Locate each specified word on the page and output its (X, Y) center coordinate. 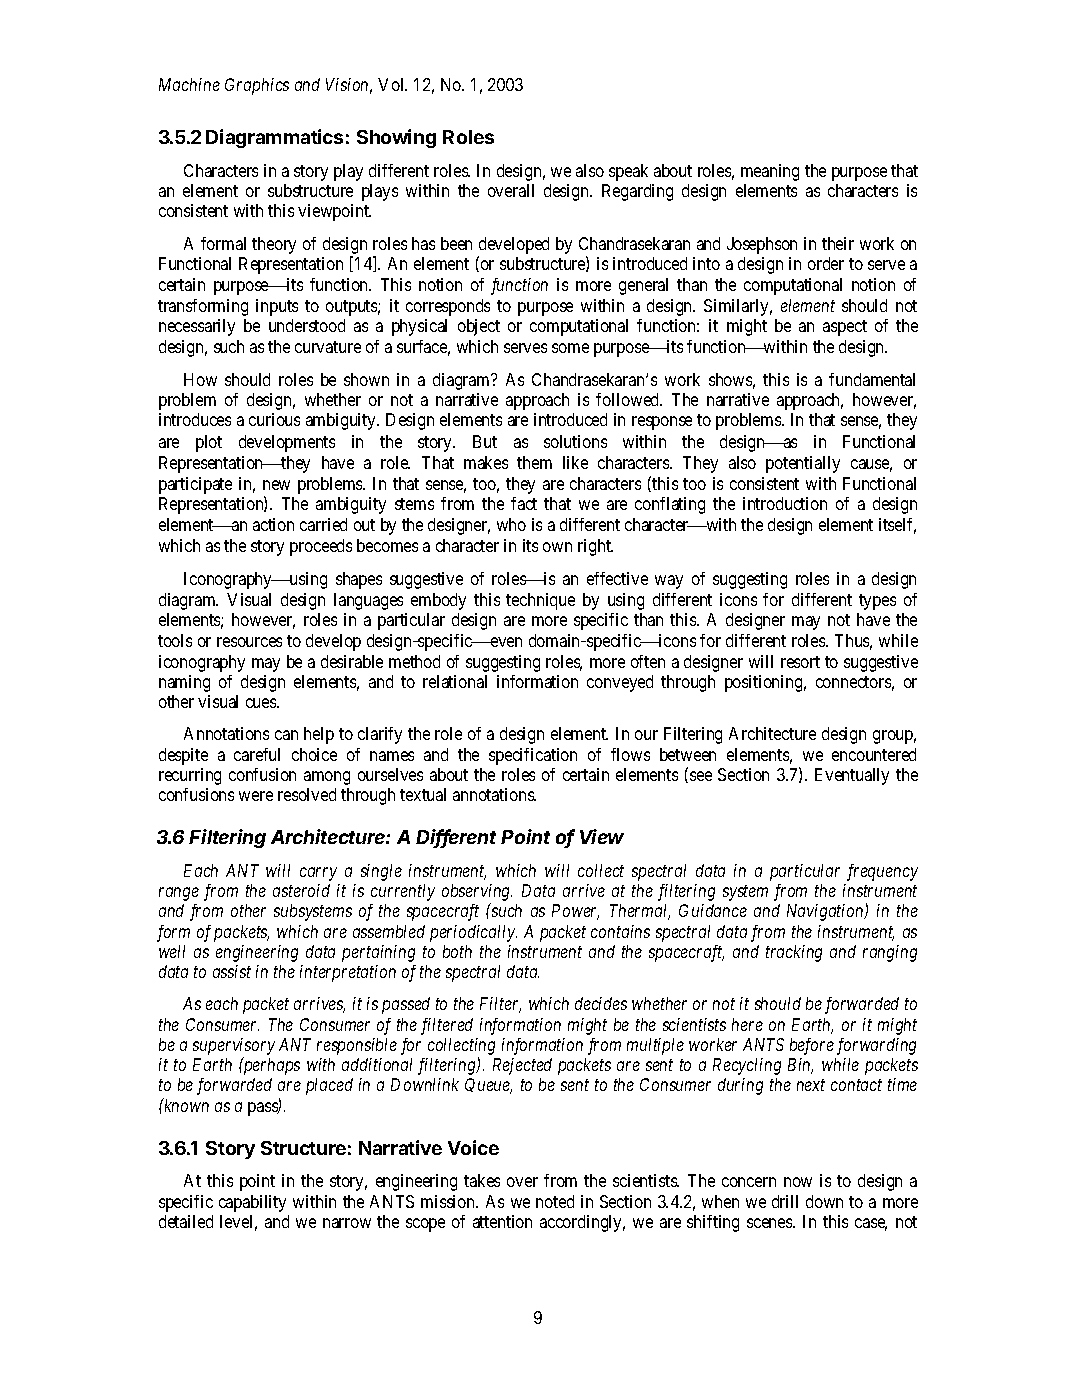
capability (252, 1203)
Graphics (257, 86)
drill (785, 1201)
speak (628, 172)
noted (555, 1201)
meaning (770, 172)
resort (800, 662)
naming (184, 683)
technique (540, 601)
